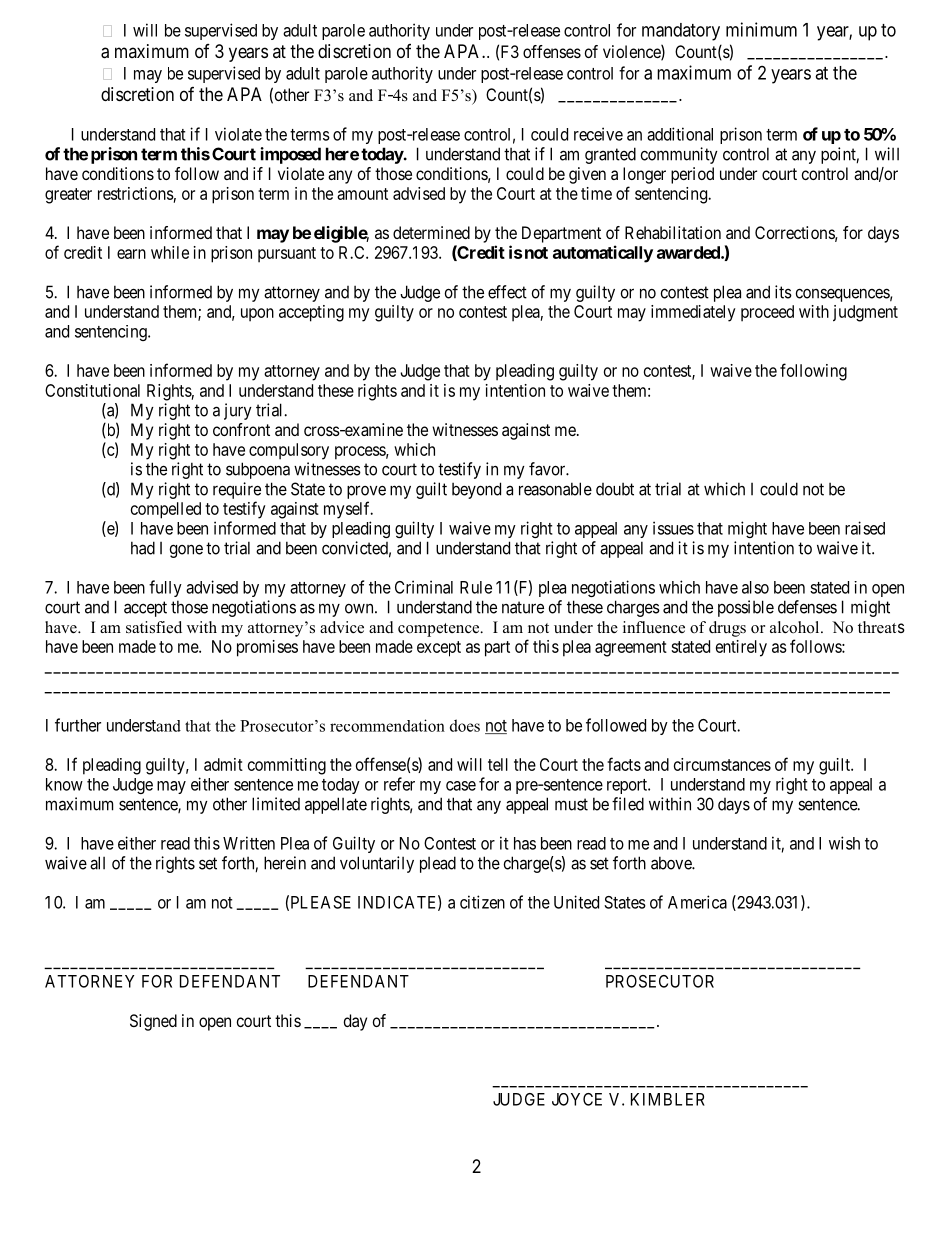 Image resolution: width=952 pixels, height=1233 pixels. What do you see at coordinates (598, 134) in the screenshot?
I see `receive` at bounding box center [598, 134].
